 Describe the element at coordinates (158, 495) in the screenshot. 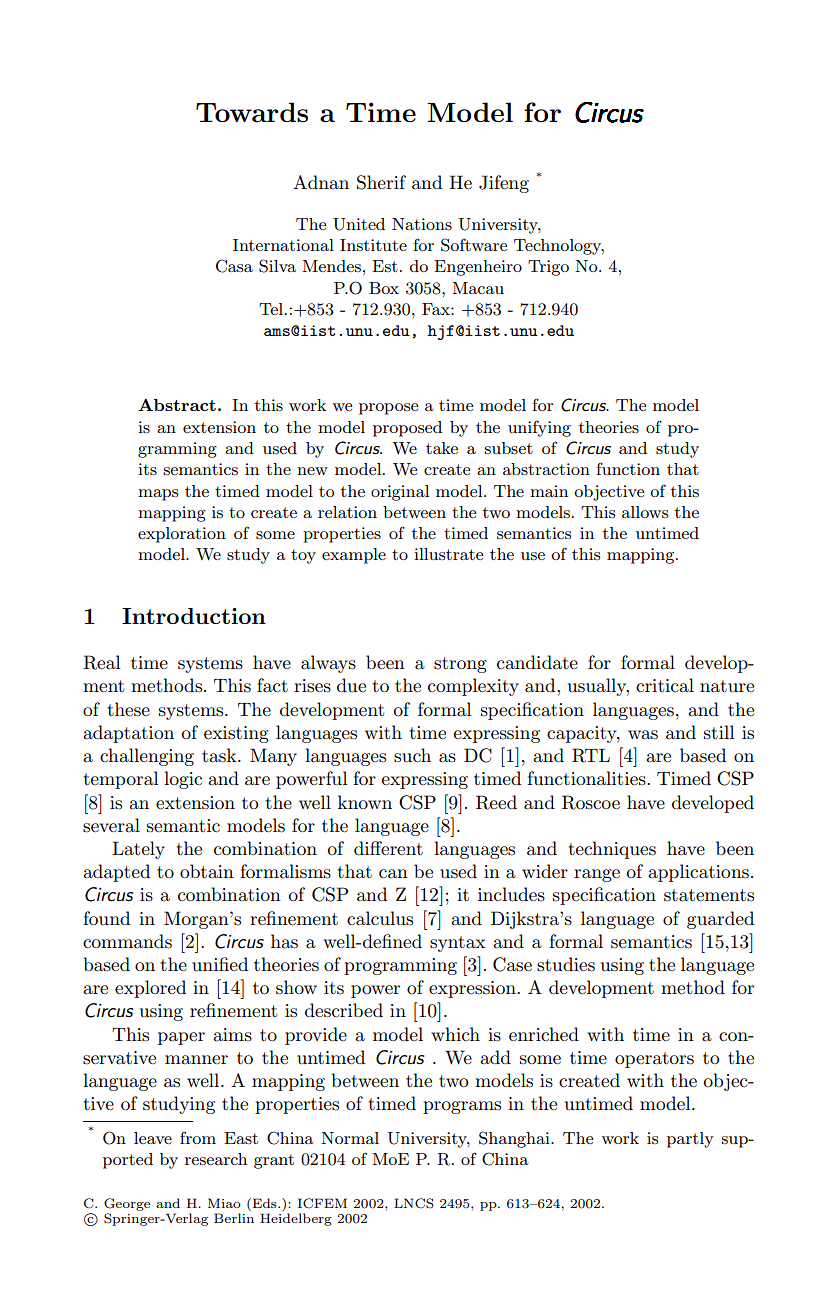

I see `maps` at that location.
